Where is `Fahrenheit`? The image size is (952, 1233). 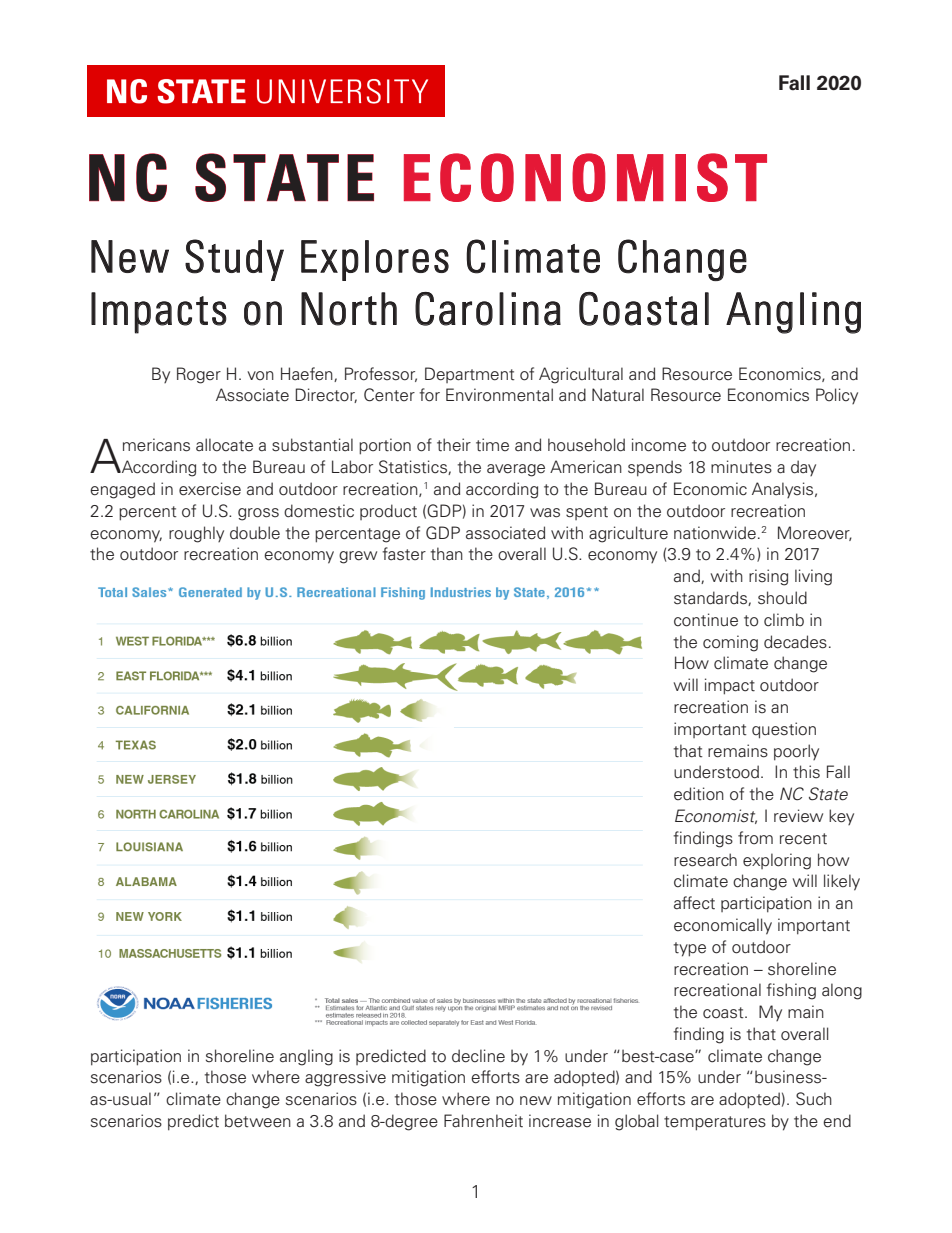 Fahrenheit is located at coordinates (483, 1121).
